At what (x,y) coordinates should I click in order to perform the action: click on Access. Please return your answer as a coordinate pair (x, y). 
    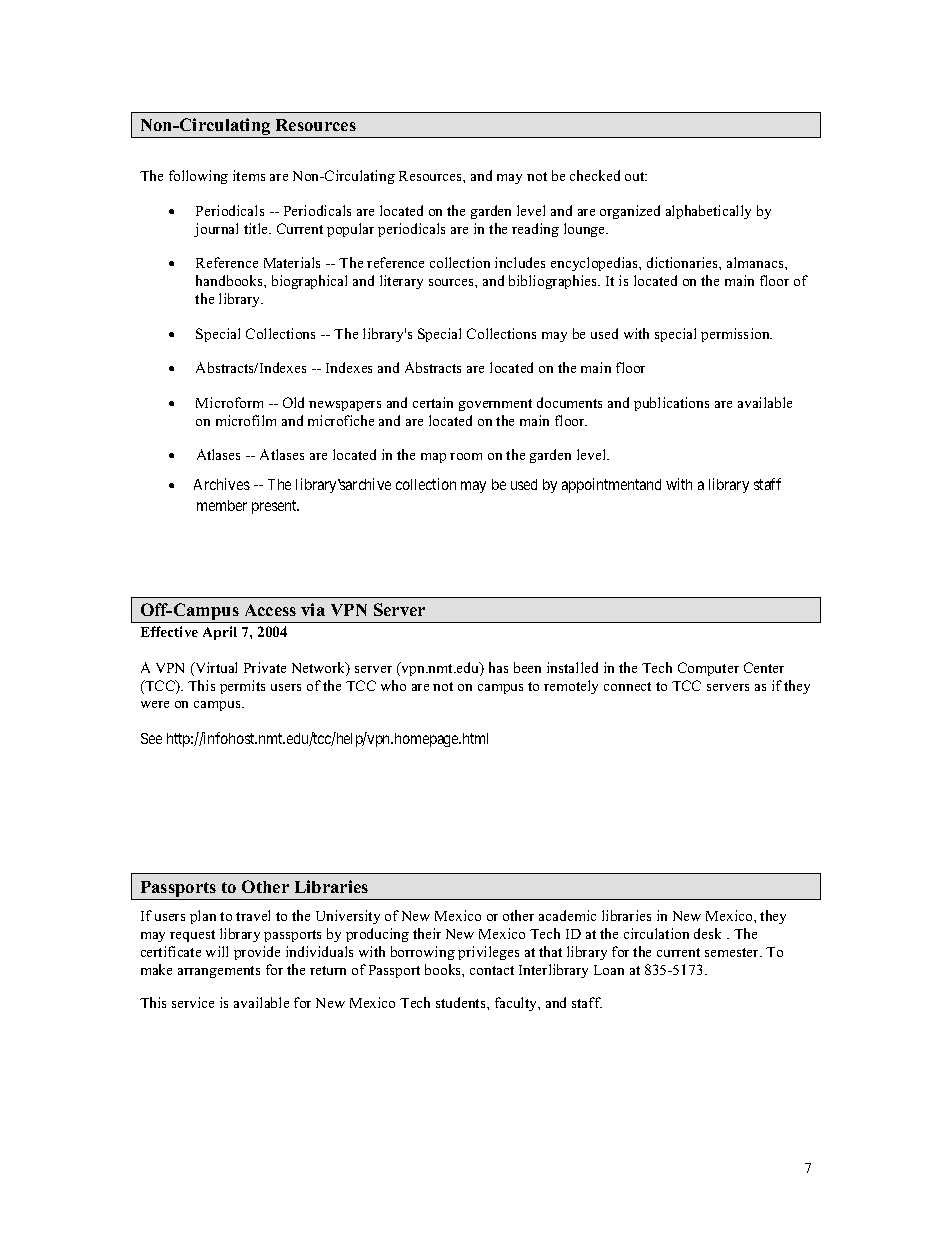
    Looking at the image, I should click on (270, 610).
